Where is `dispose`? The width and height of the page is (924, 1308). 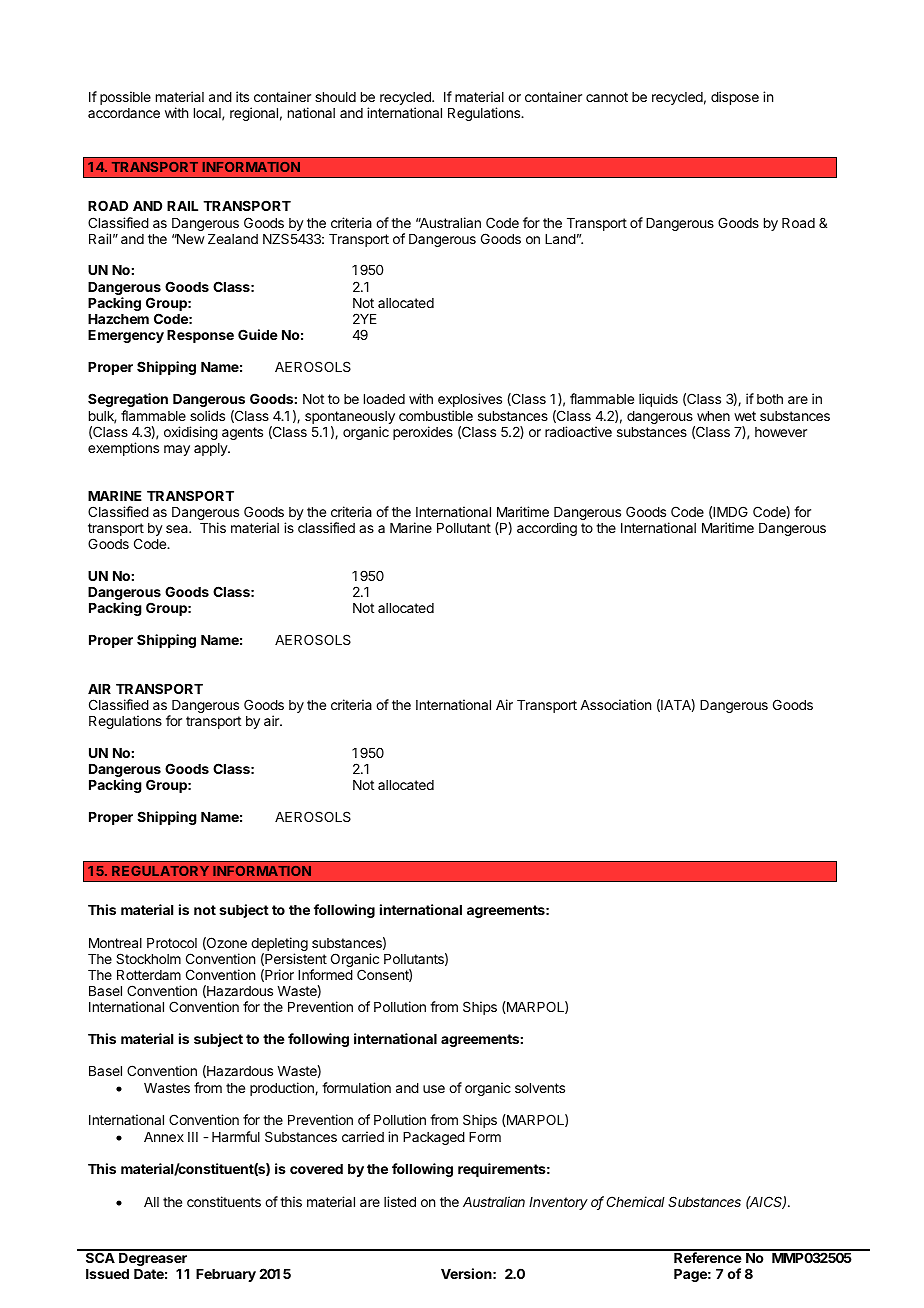
dispose is located at coordinates (735, 98).
